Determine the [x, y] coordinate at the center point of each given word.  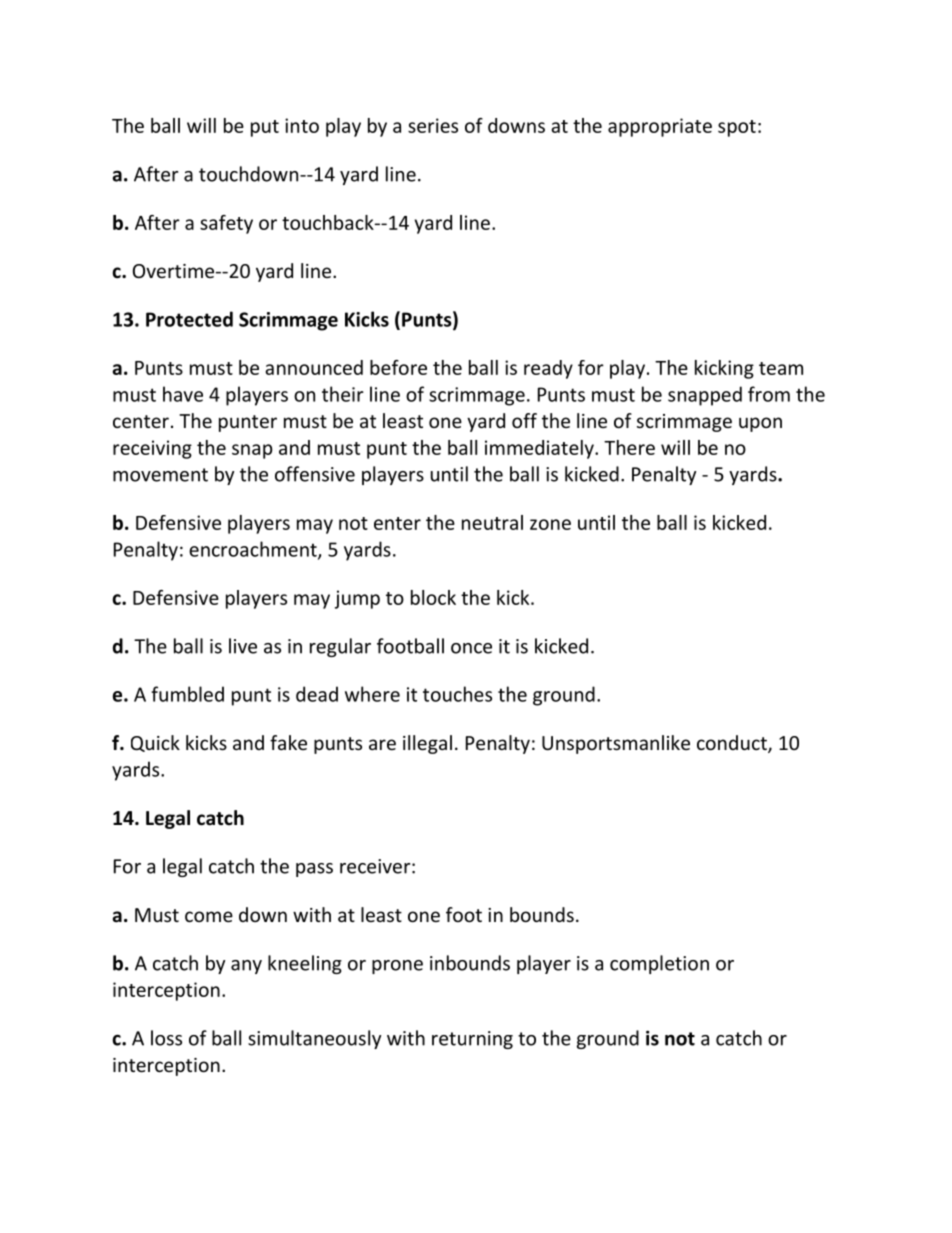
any [246, 967]
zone [550, 524]
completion [659, 964]
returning [472, 1040]
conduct [733, 744]
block [433, 597]
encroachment [254, 550]
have [183, 394]
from [769, 394]
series [433, 125]
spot [737, 128]
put [265, 128]
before [398, 367]
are [382, 744]
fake [288, 742]
